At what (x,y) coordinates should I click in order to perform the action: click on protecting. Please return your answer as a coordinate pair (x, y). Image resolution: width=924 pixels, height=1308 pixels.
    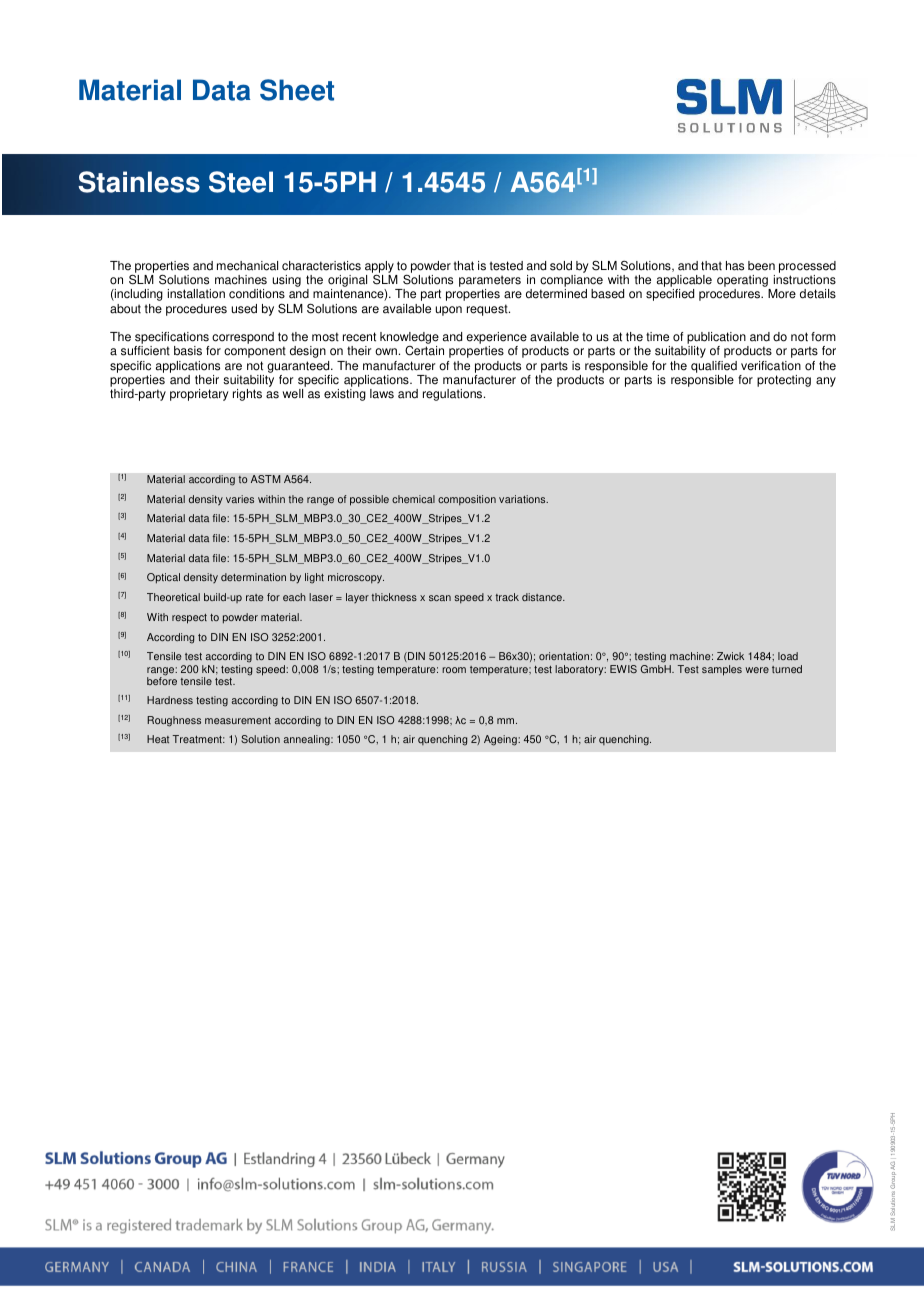
    Looking at the image, I should click on (784, 381).
